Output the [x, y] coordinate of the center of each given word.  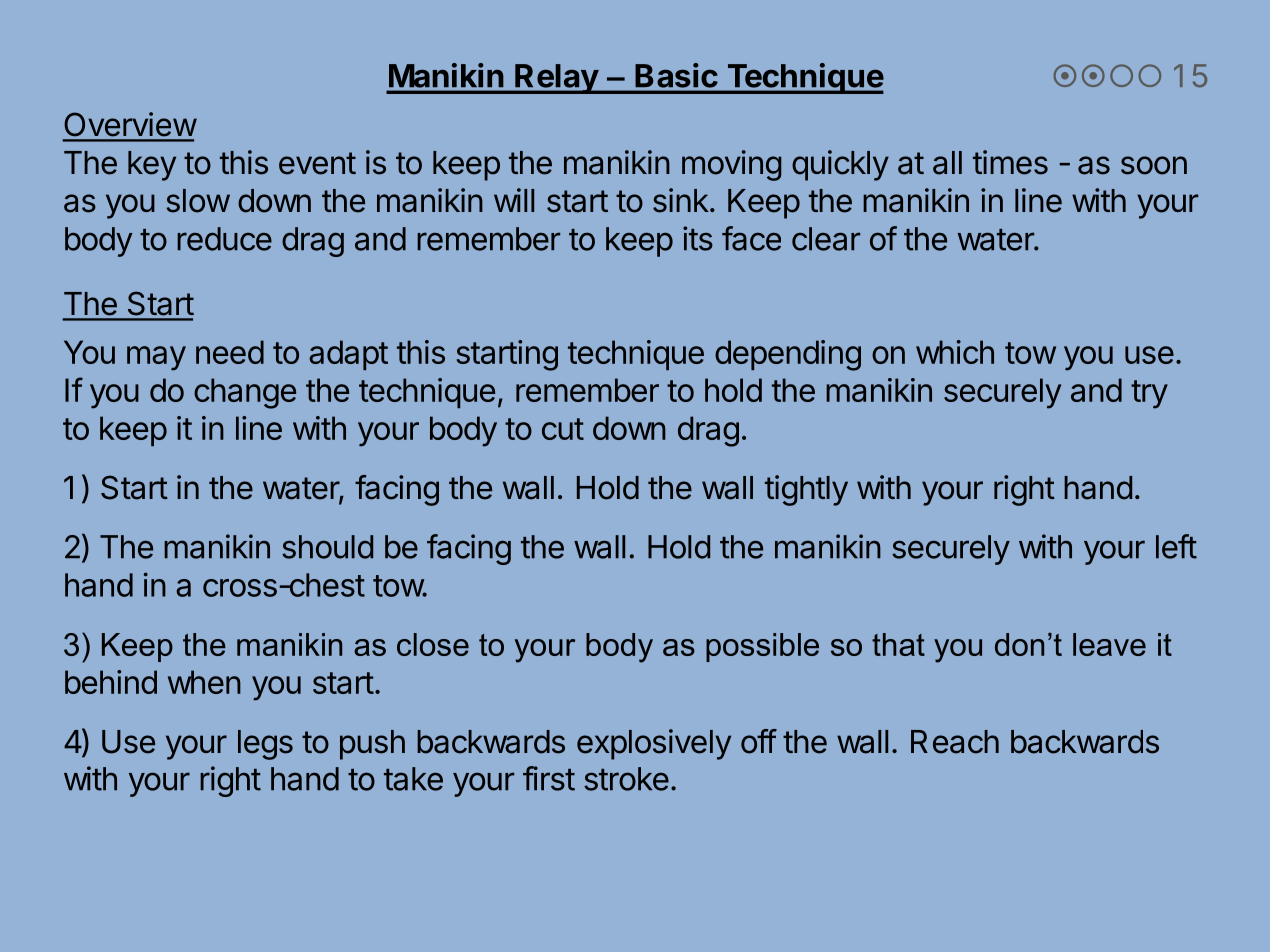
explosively [654, 744]
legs [265, 745]
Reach [955, 742]
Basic [676, 75]
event [317, 163]
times [1010, 162]
